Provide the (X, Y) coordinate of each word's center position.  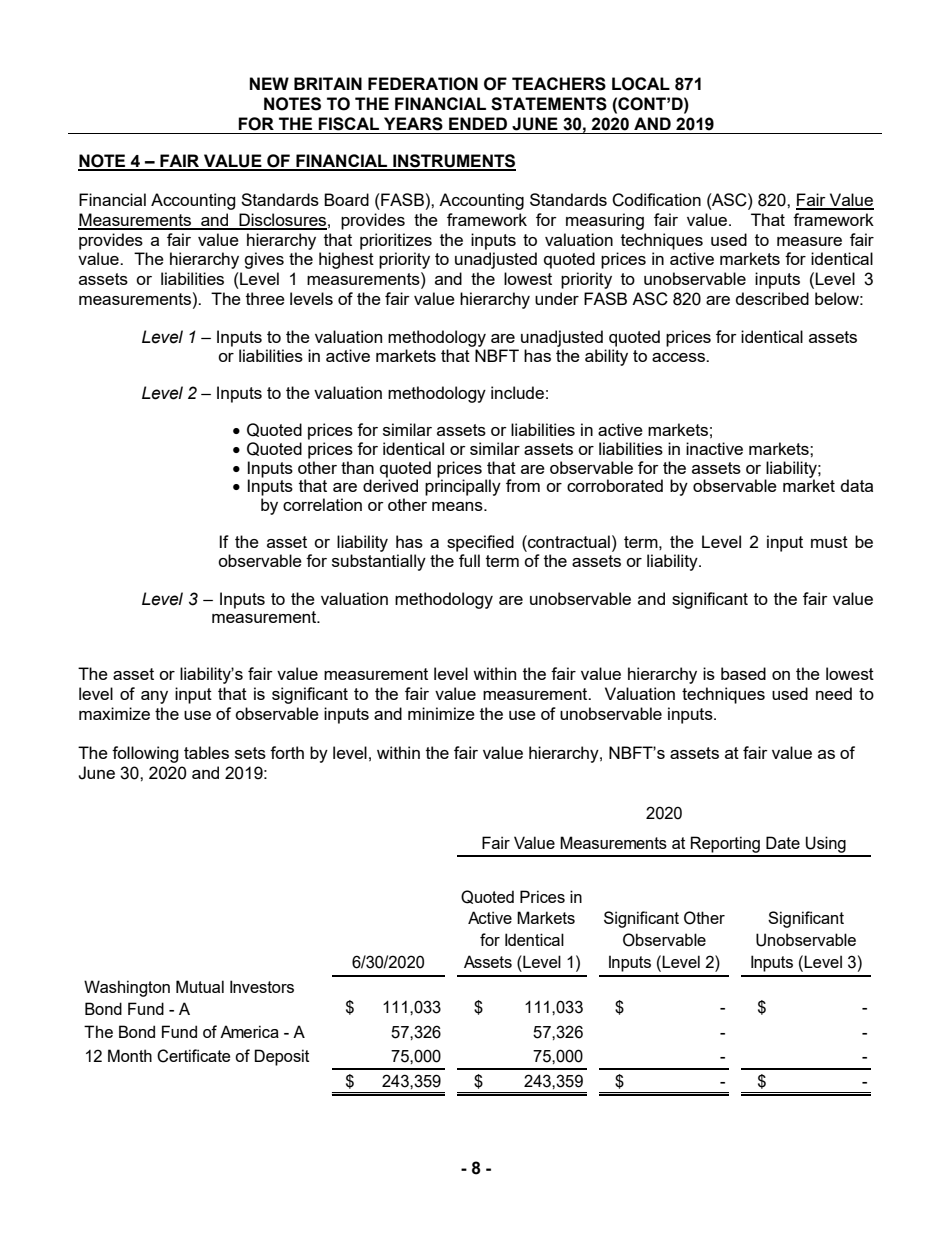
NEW (269, 83)
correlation (322, 504)
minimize (441, 713)
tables (206, 752)
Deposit (281, 1057)
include (517, 392)
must (829, 542)
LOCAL (641, 84)
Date (783, 842)
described (772, 298)
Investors (262, 986)
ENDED (478, 123)
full (469, 560)
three (265, 298)
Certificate (193, 1056)
